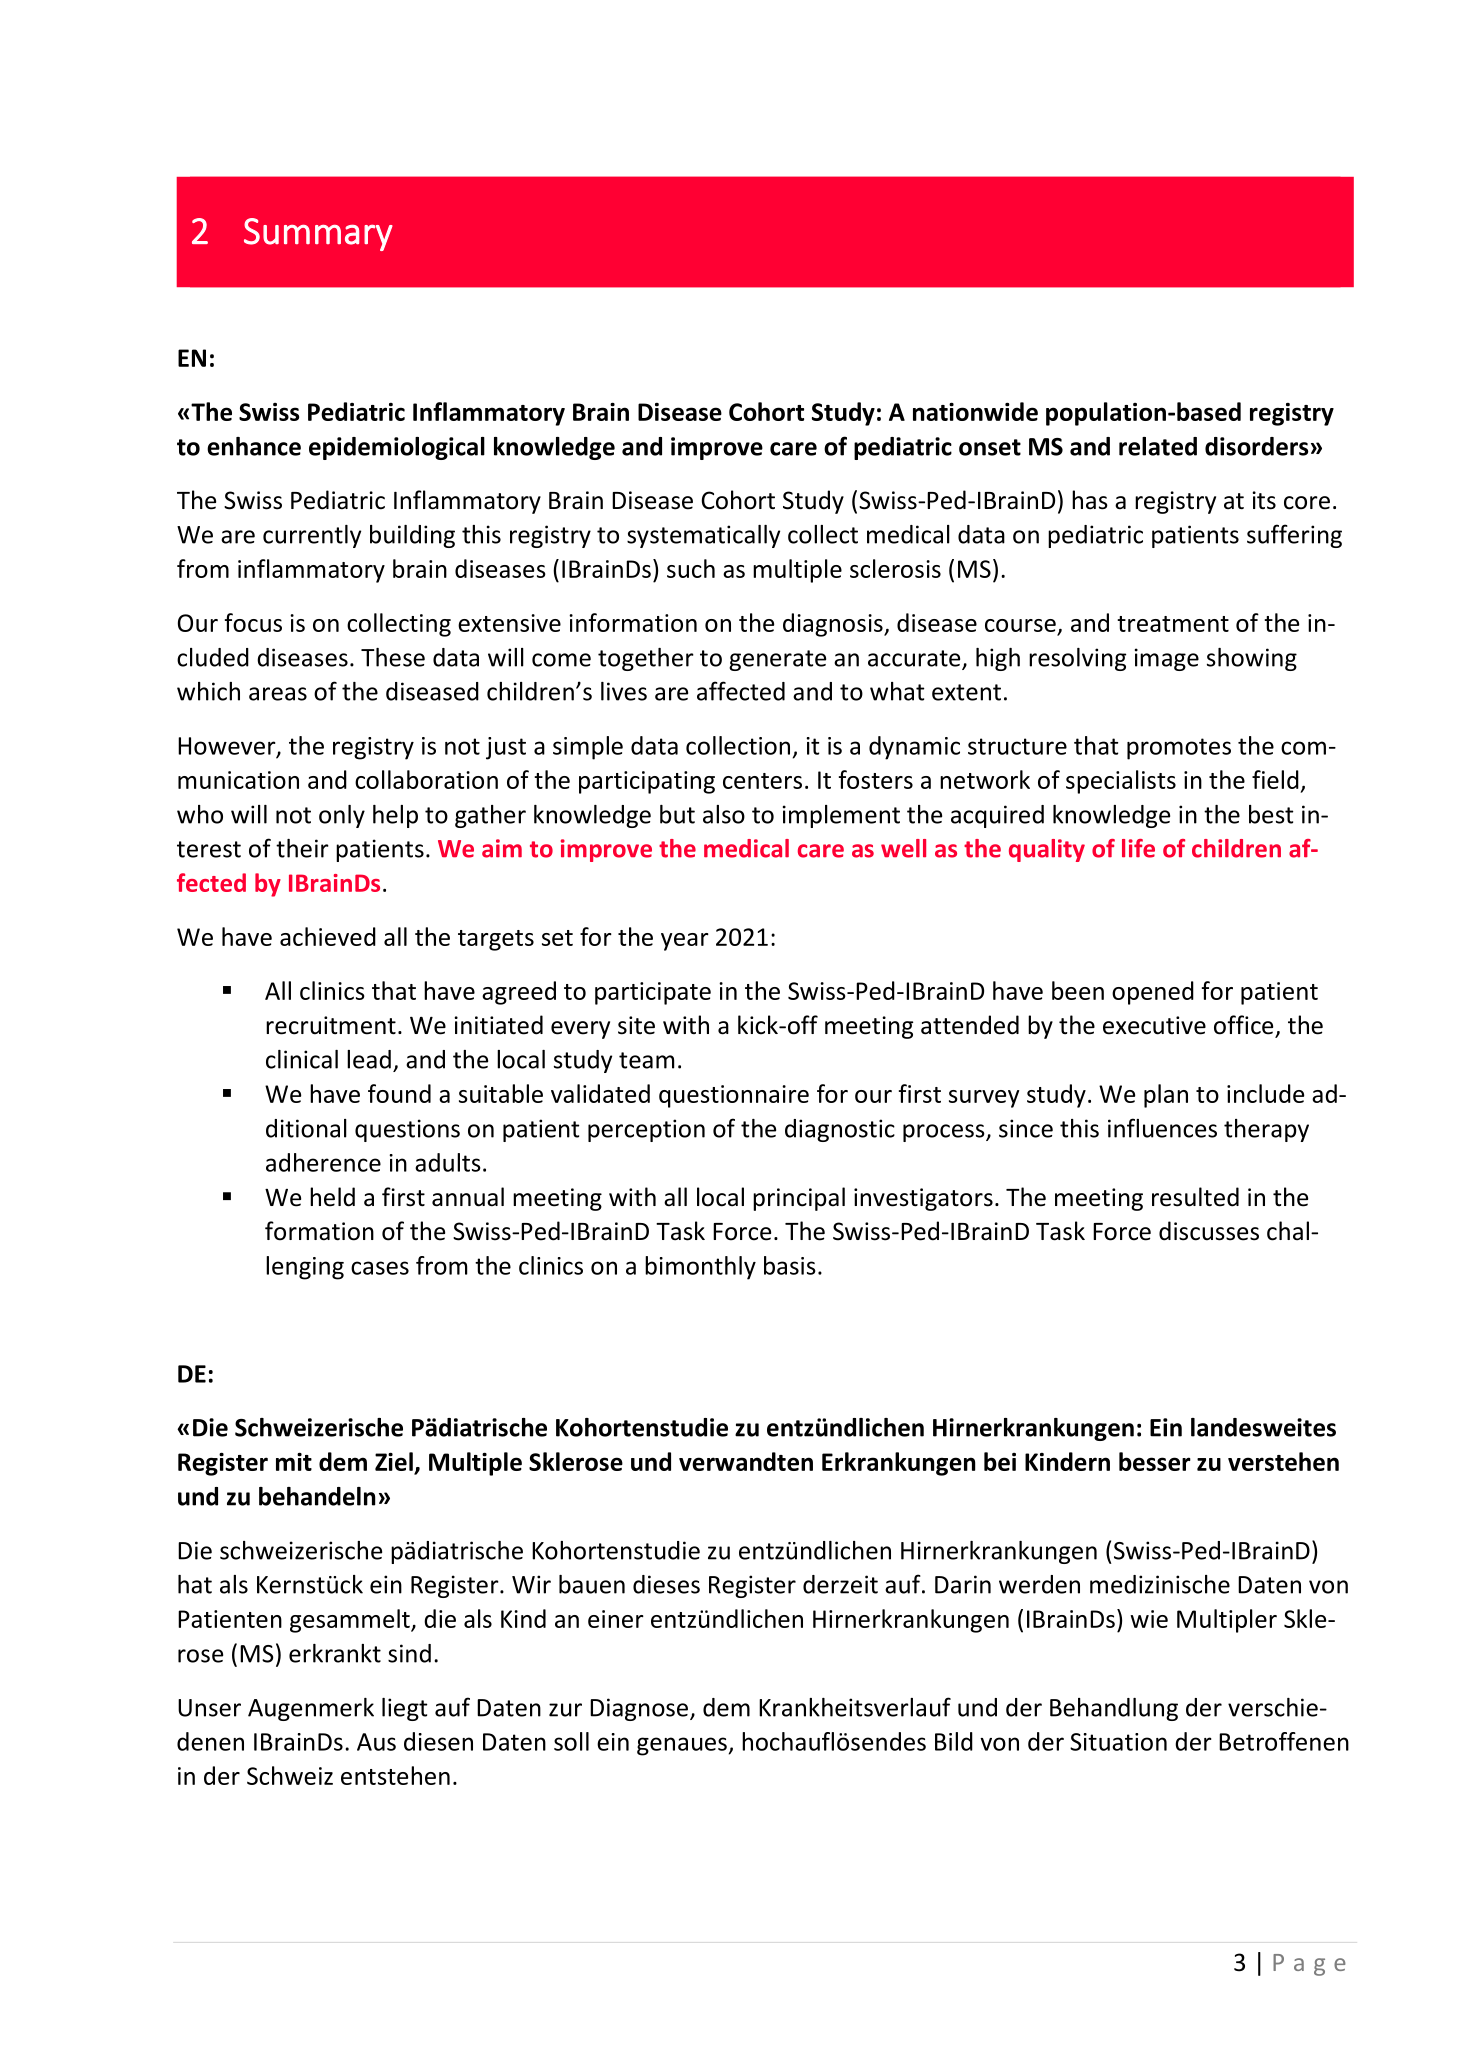  I want to click on Aus, so click(376, 1742).
